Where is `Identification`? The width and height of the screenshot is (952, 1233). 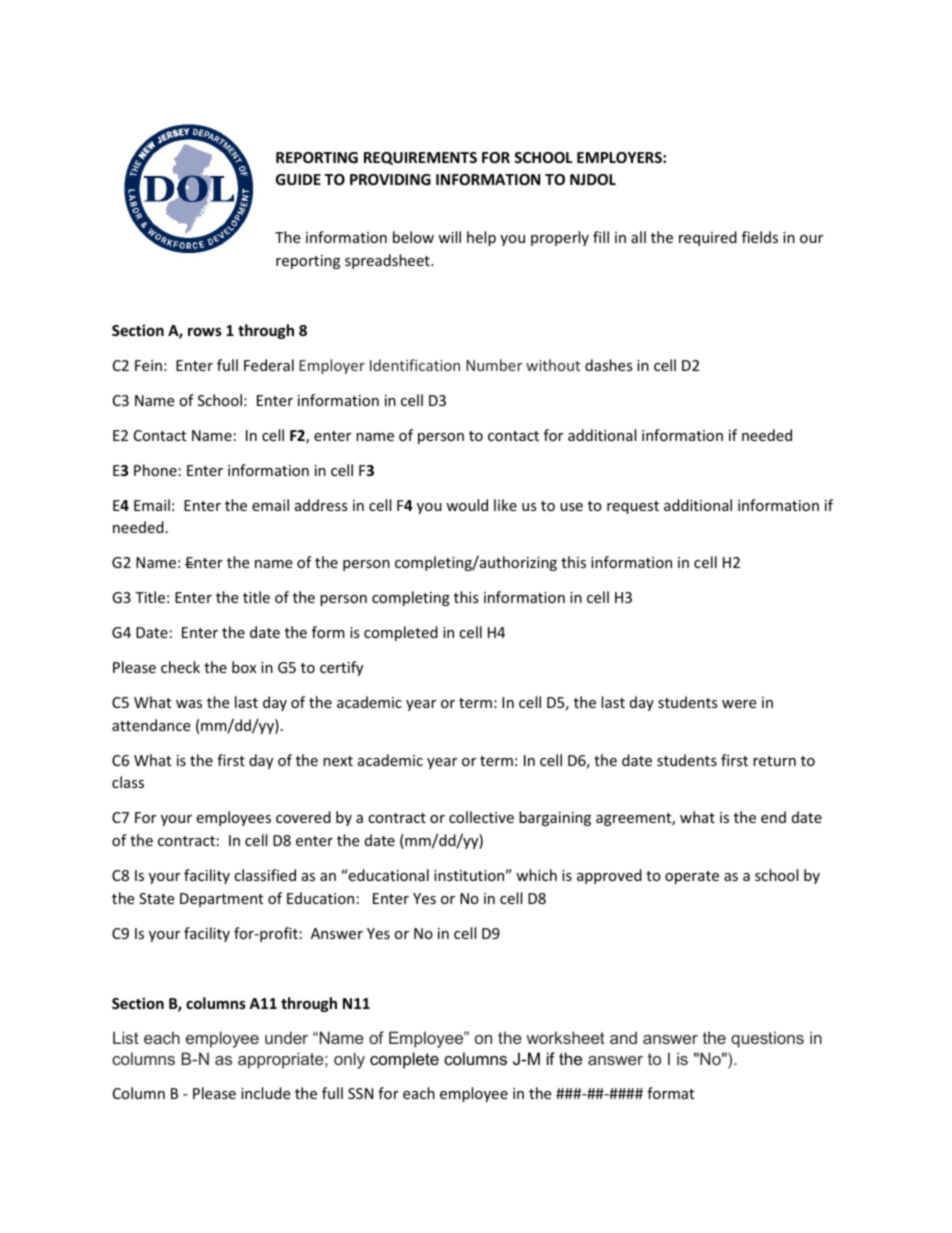 Identification is located at coordinates (415, 365).
